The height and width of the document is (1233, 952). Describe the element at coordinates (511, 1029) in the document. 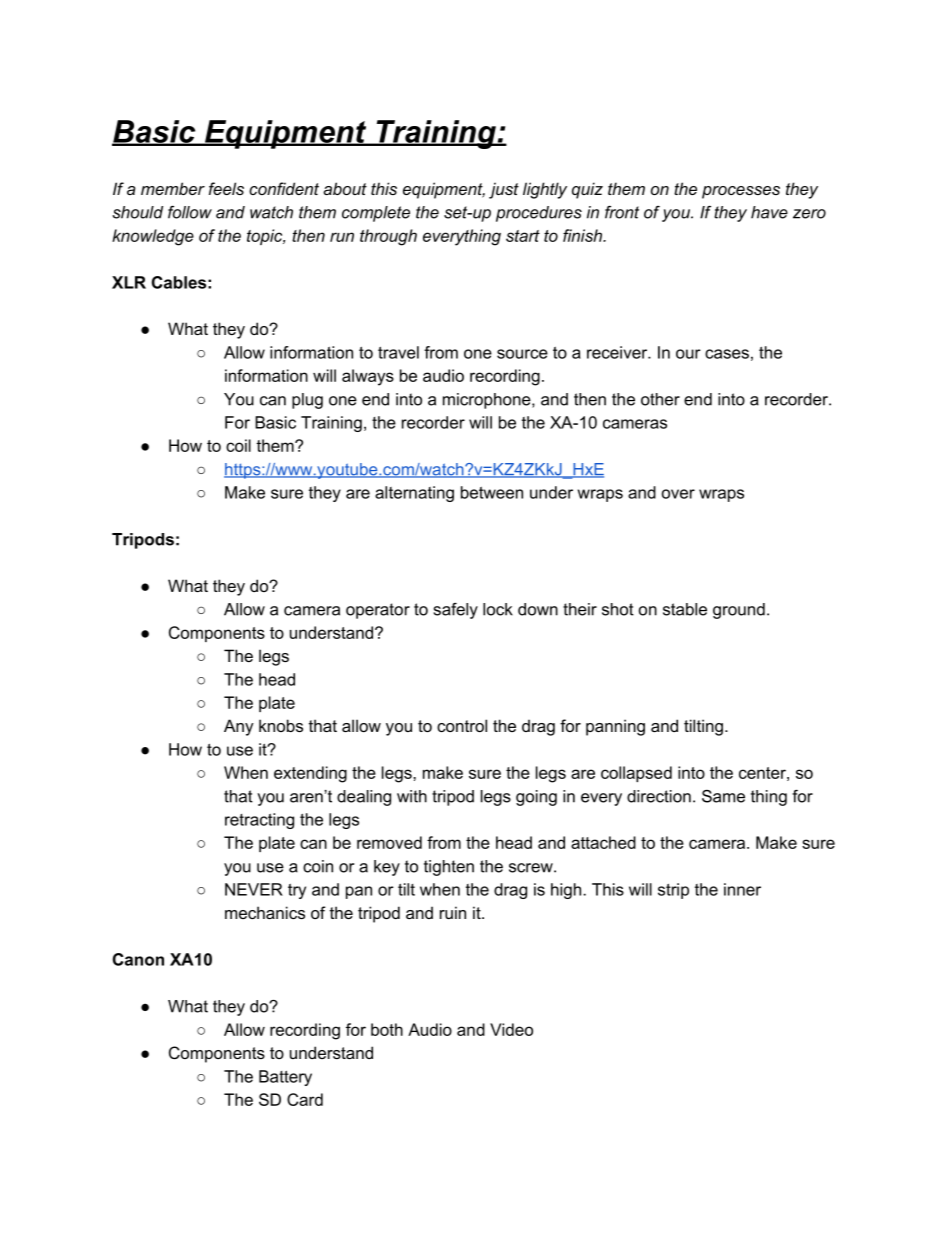

I see `Video` at that location.
